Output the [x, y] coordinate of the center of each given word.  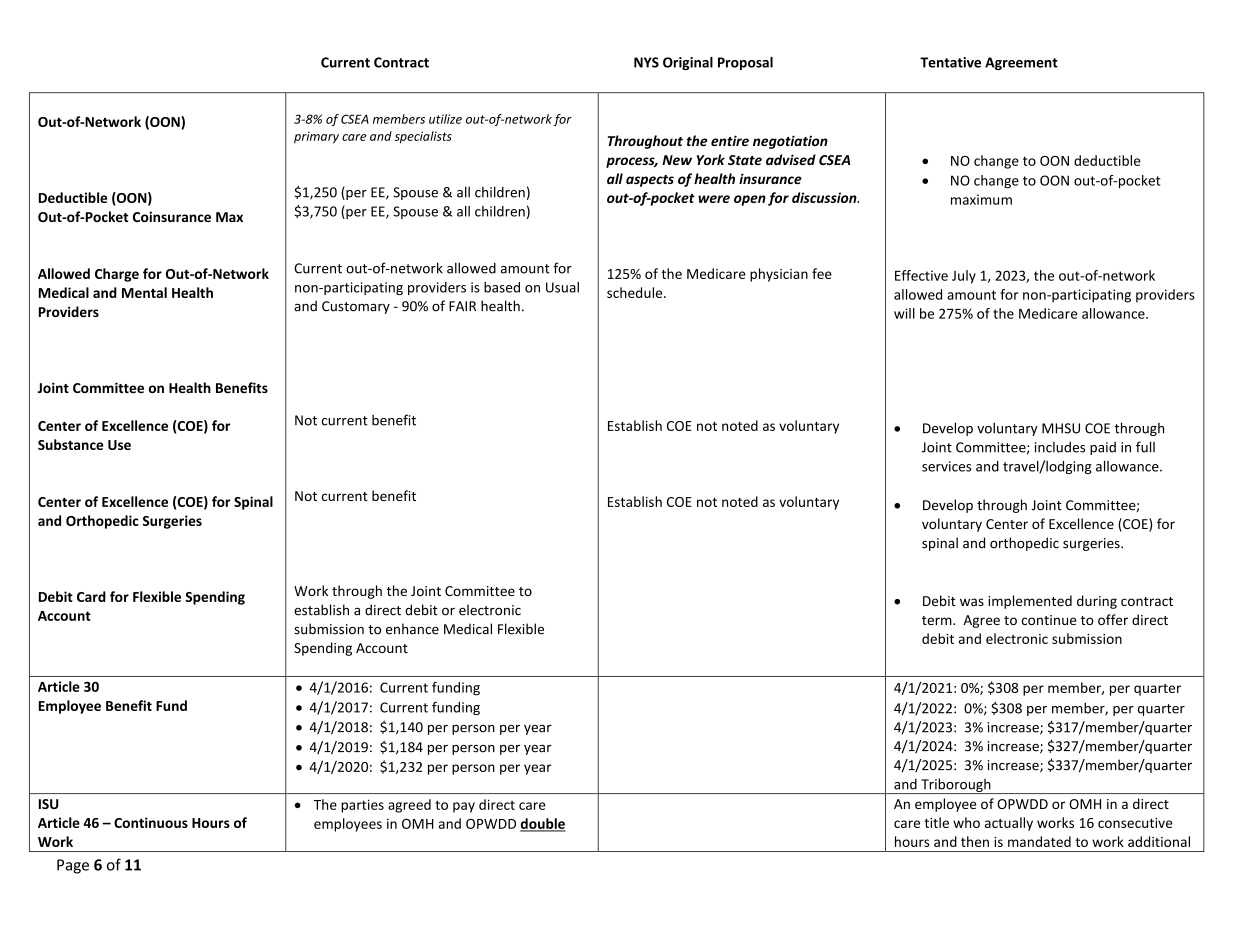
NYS [646, 62]
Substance [70, 444]
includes [1060, 447]
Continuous [151, 822]
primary [316, 138]
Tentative [950, 62]
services [946, 466]
